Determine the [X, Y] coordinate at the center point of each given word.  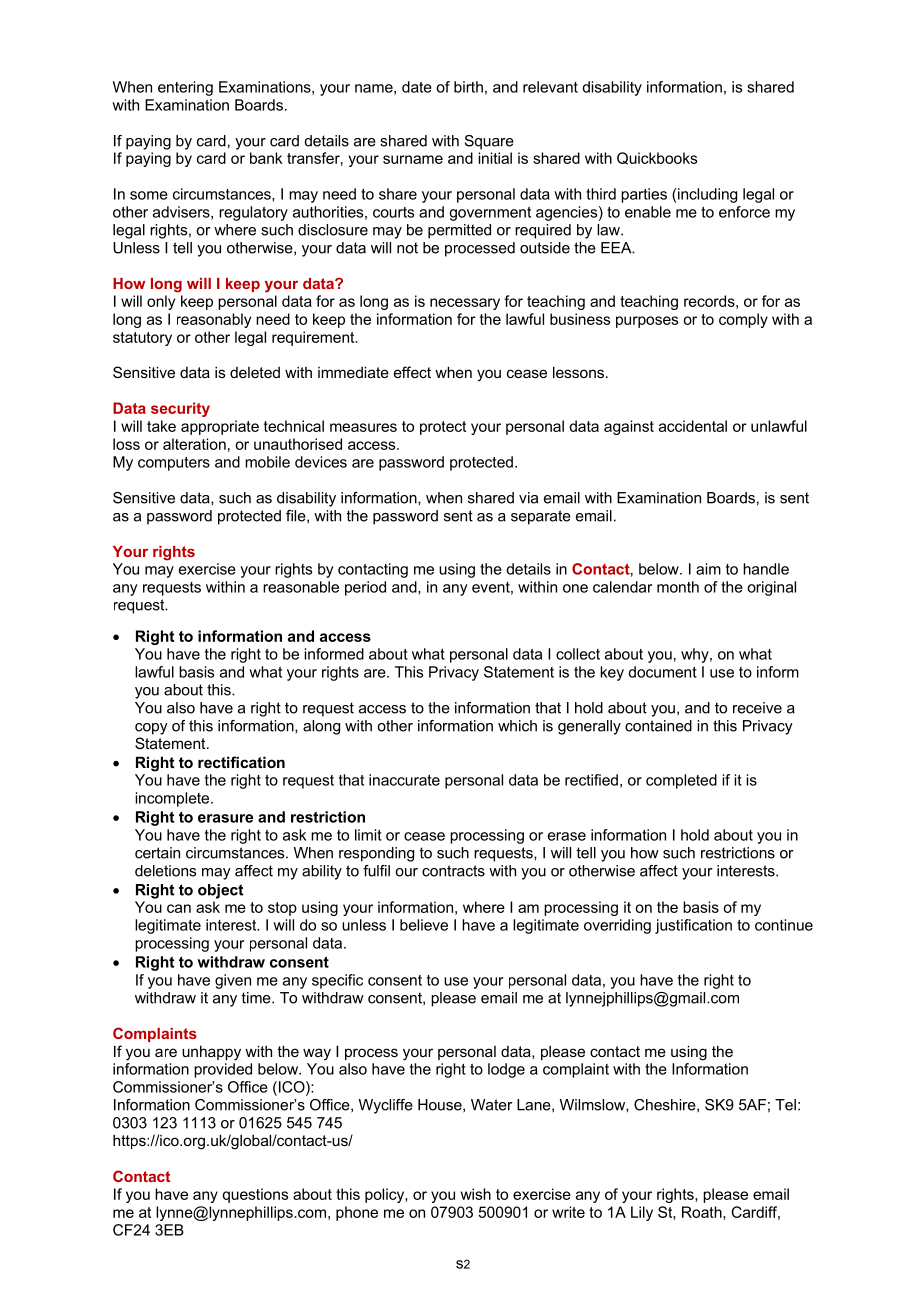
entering [185, 88]
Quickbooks [657, 158]
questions [255, 1195]
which [517, 726]
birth [468, 87]
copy [151, 729]
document [662, 672]
